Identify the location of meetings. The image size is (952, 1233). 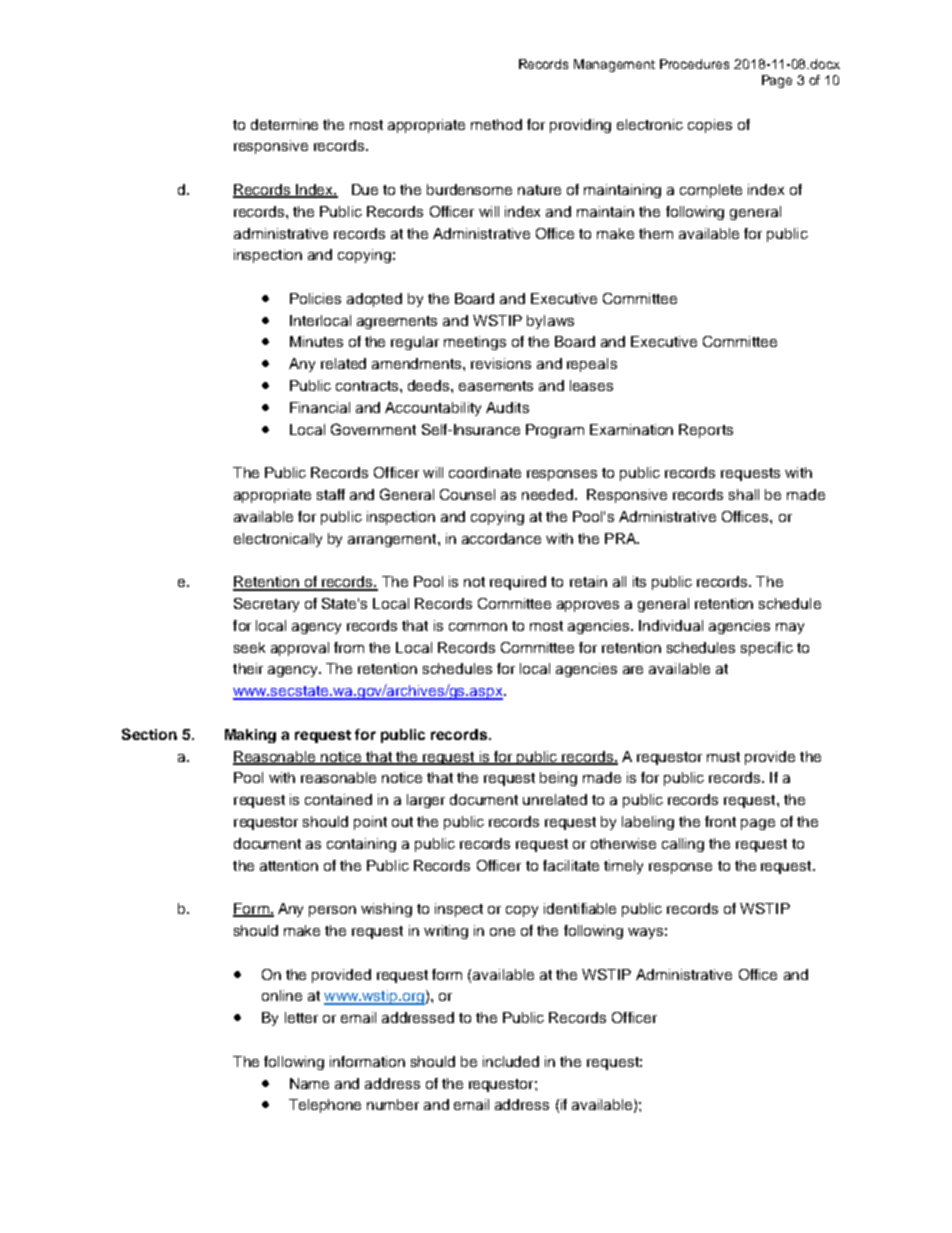
(475, 343).
